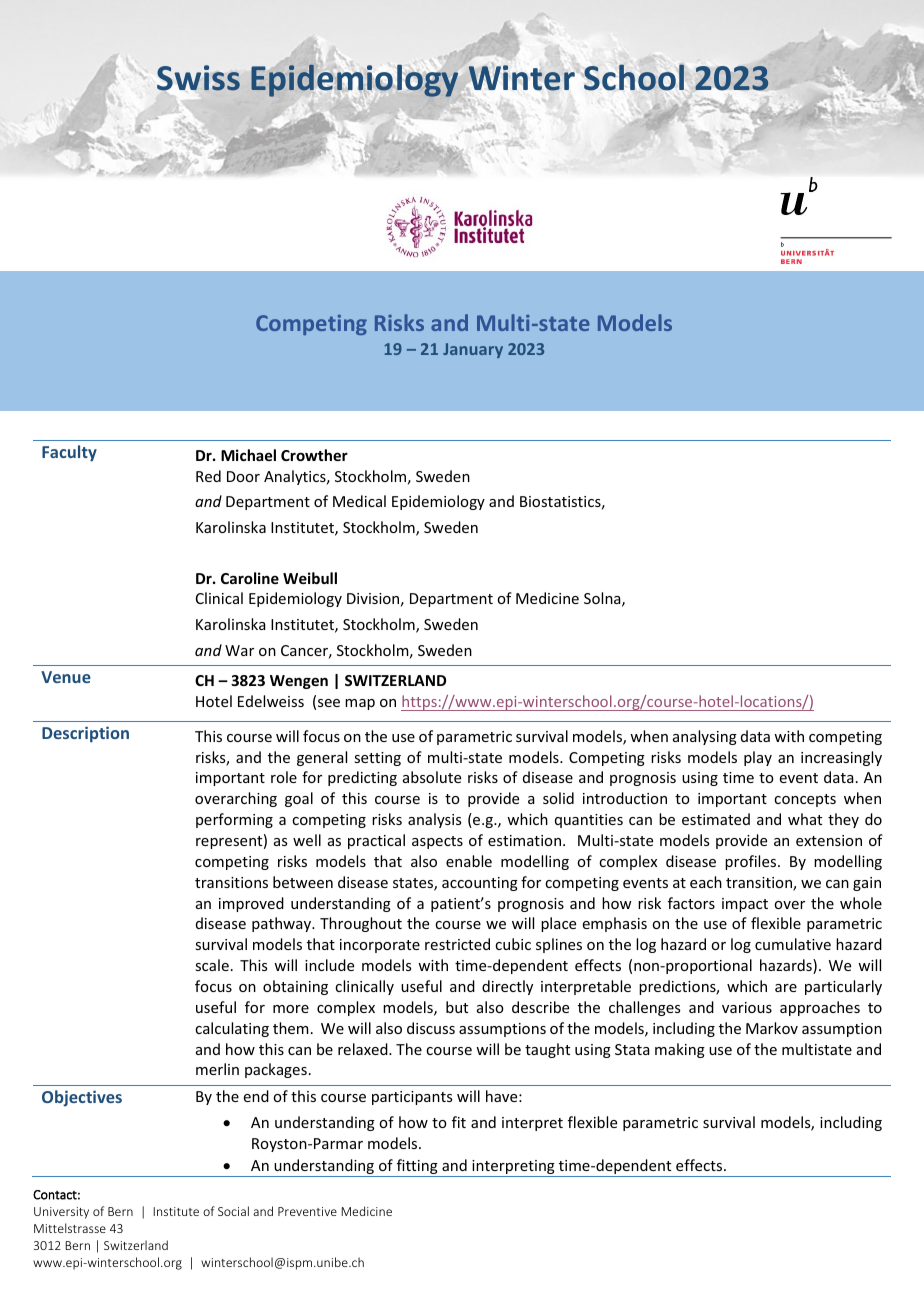 The width and height of the document is (924, 1308). What do you see at coordinates (239, 650) in the document?
I see `War` at bounding box center [239, 650].
